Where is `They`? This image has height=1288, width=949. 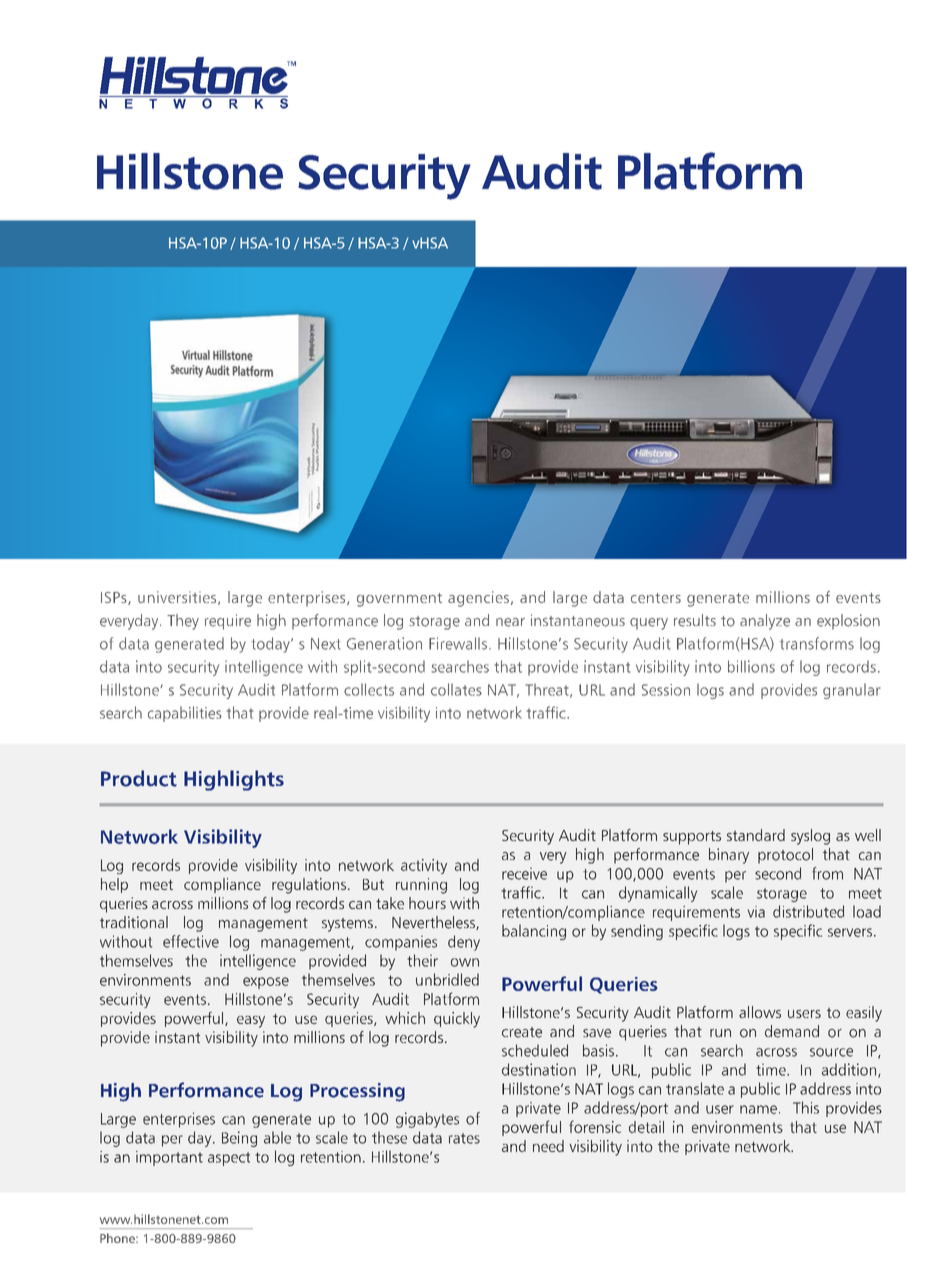
They is located at coordinates (183, 622).
